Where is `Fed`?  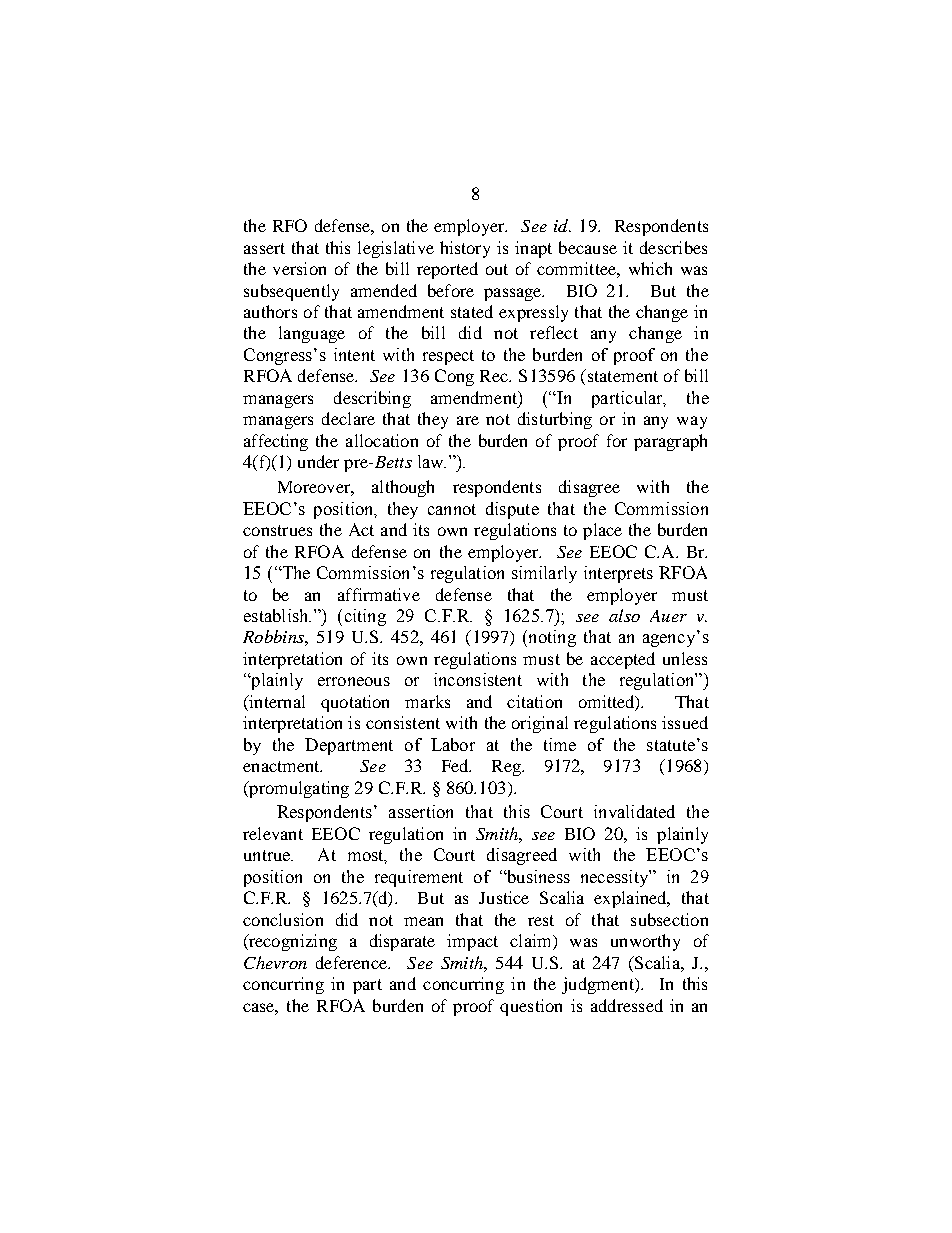
Fed is located at coordinates (456, 765).
